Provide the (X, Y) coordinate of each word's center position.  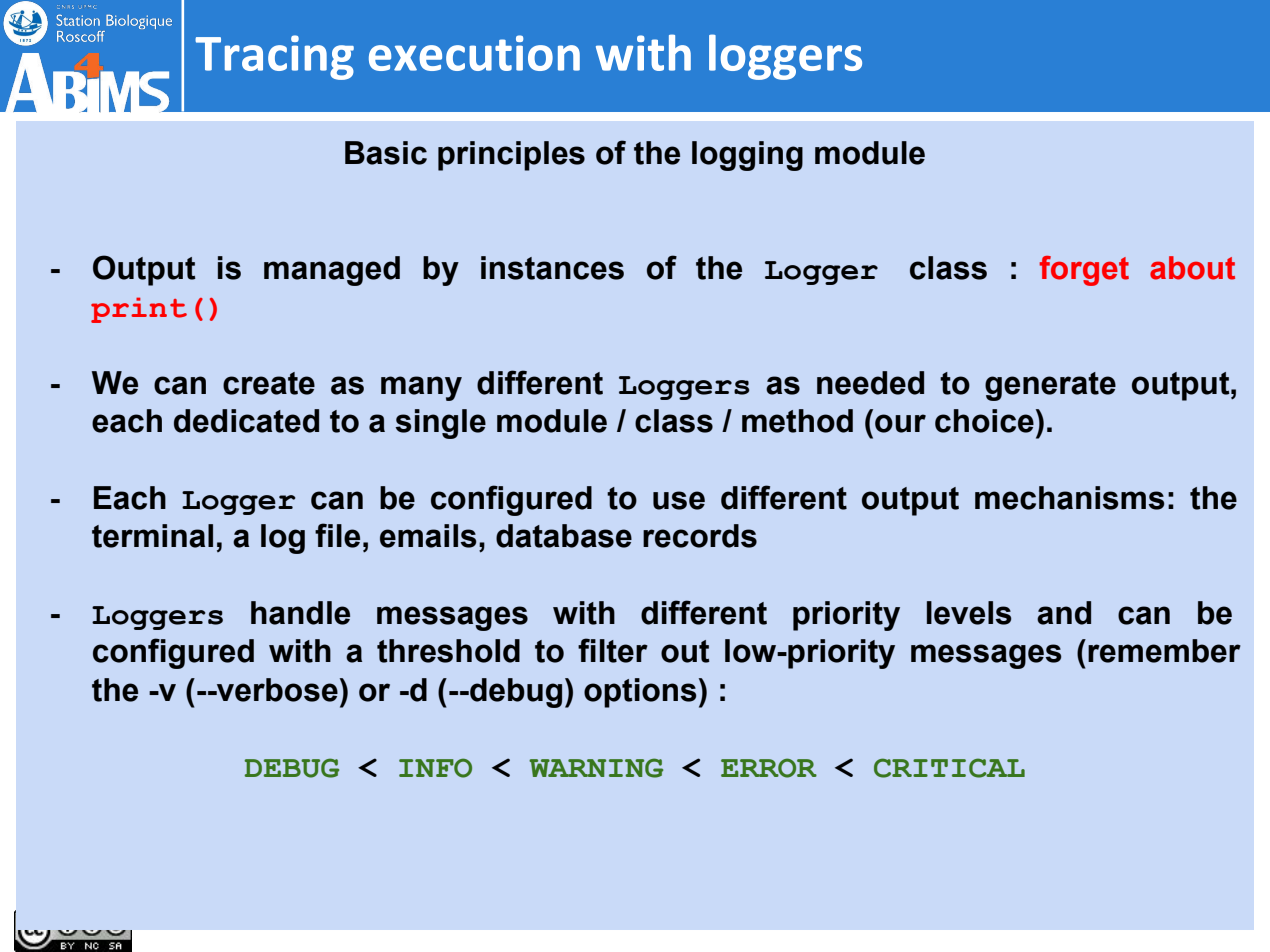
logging (747, 156)
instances (552, 268)
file (337, 535)
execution (474, 53)
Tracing (274, 57)
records (700, 536)
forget (1084, 271)
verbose (276, 690)
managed (332, 271)
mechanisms (1070, 498)
